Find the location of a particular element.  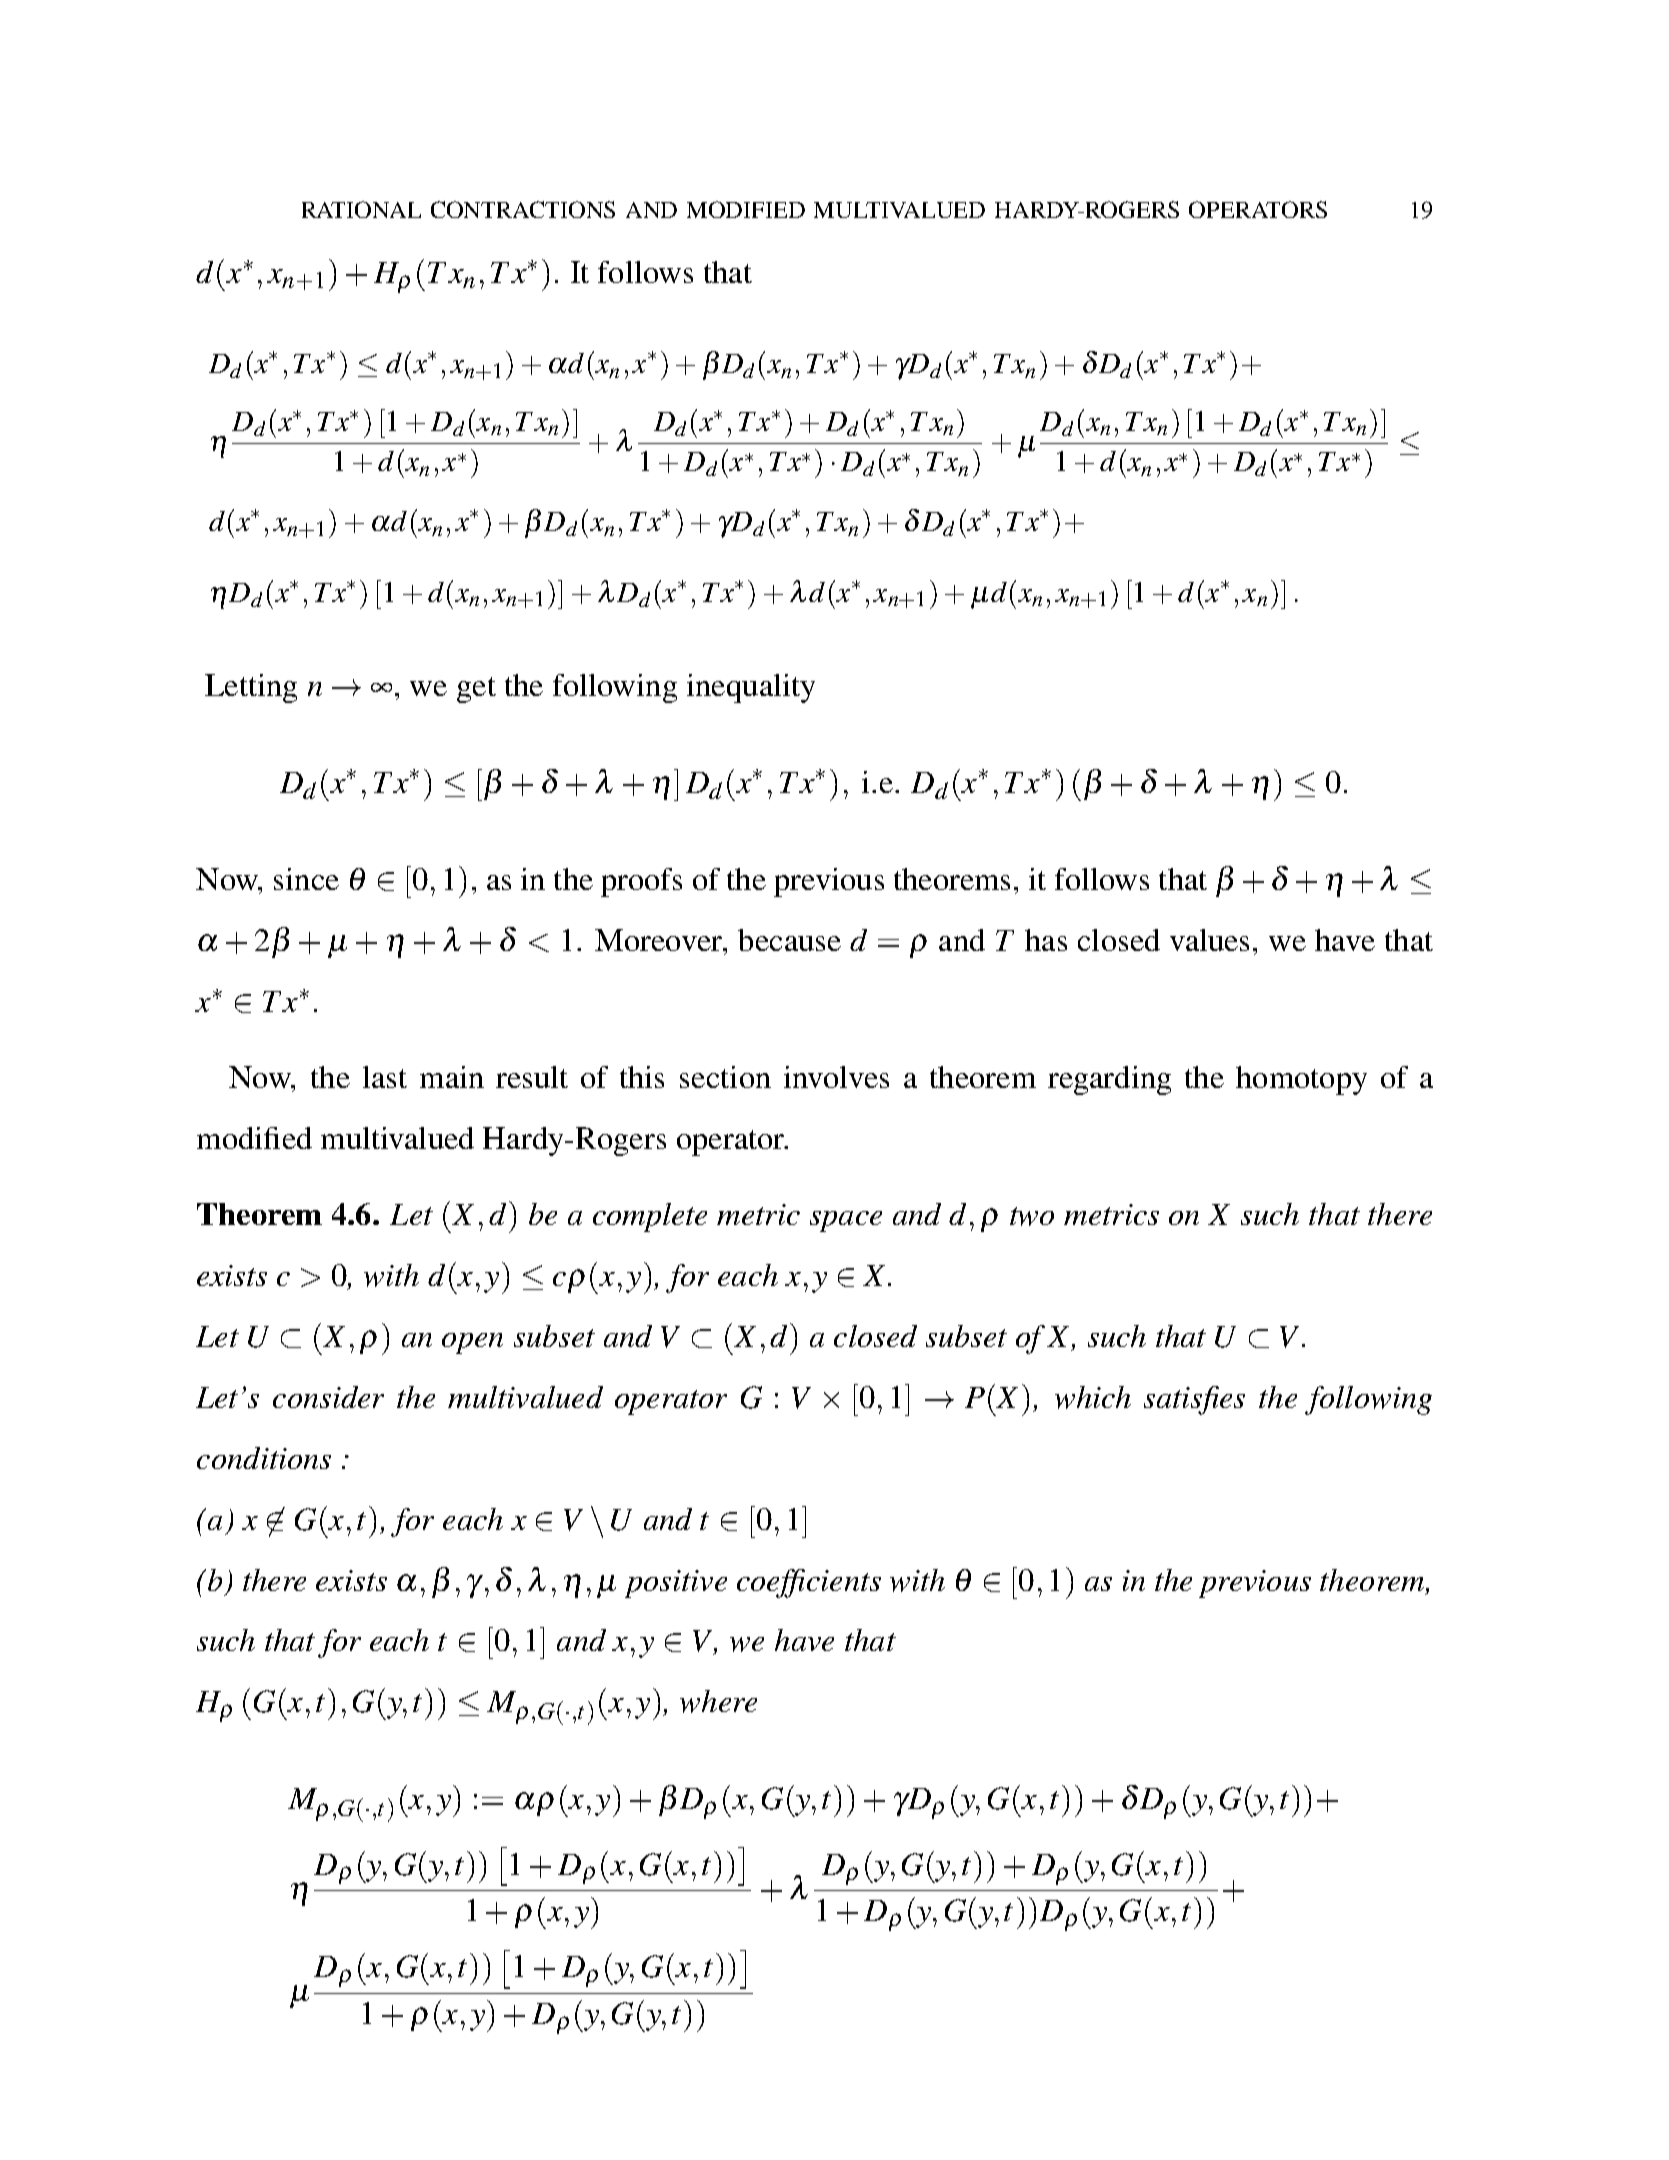

values is located at coordinates (1209, 940).
